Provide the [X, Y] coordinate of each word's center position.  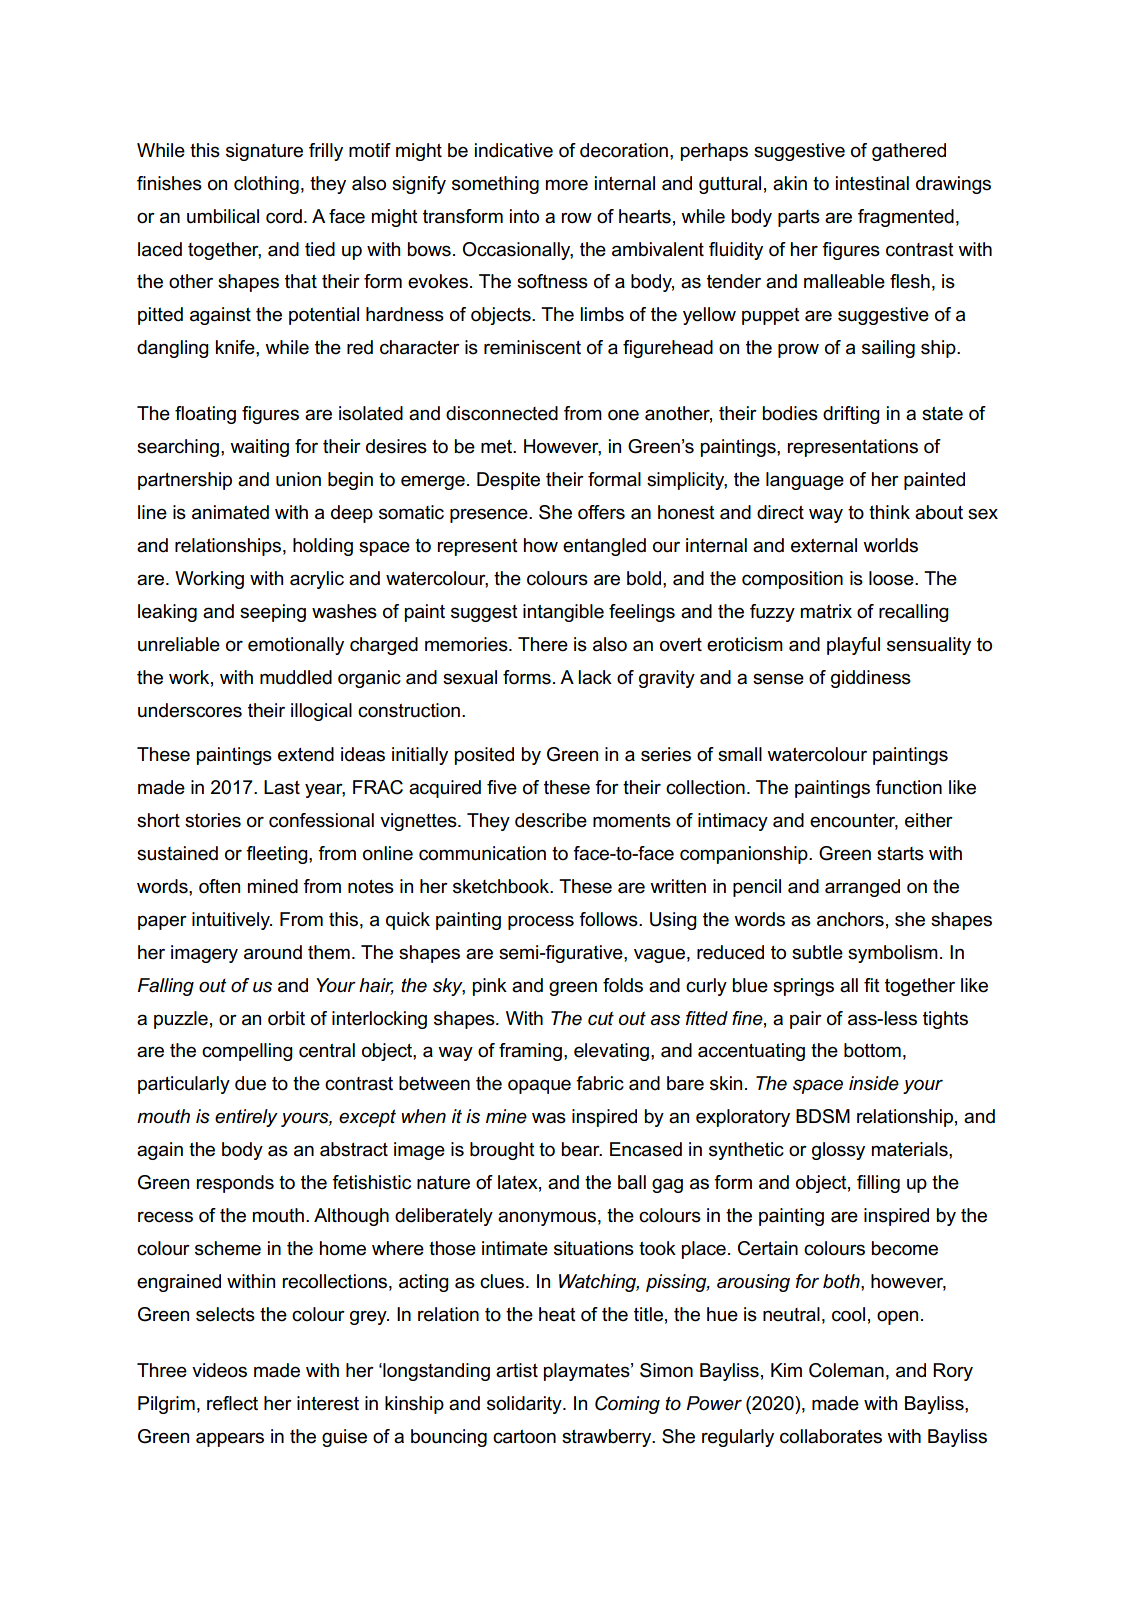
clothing [266, 185]
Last [282, 787]
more [567, 185]
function [908, 787]
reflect [232, 1403]
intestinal [872, 183]
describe [551, 820]
